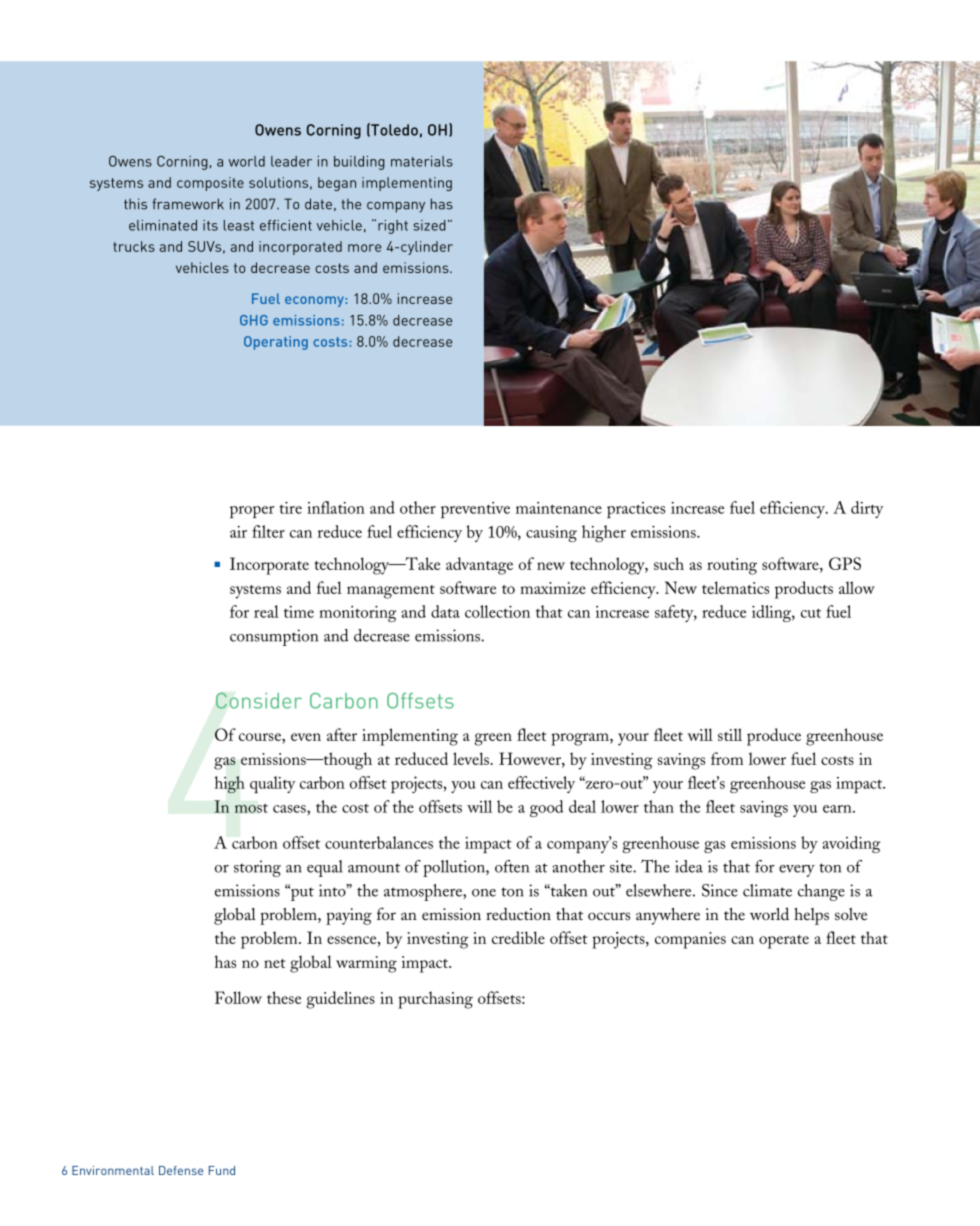 The height and width of the screenshot is (1226, 980). I want to click on Fund, so click(222, 1170).
